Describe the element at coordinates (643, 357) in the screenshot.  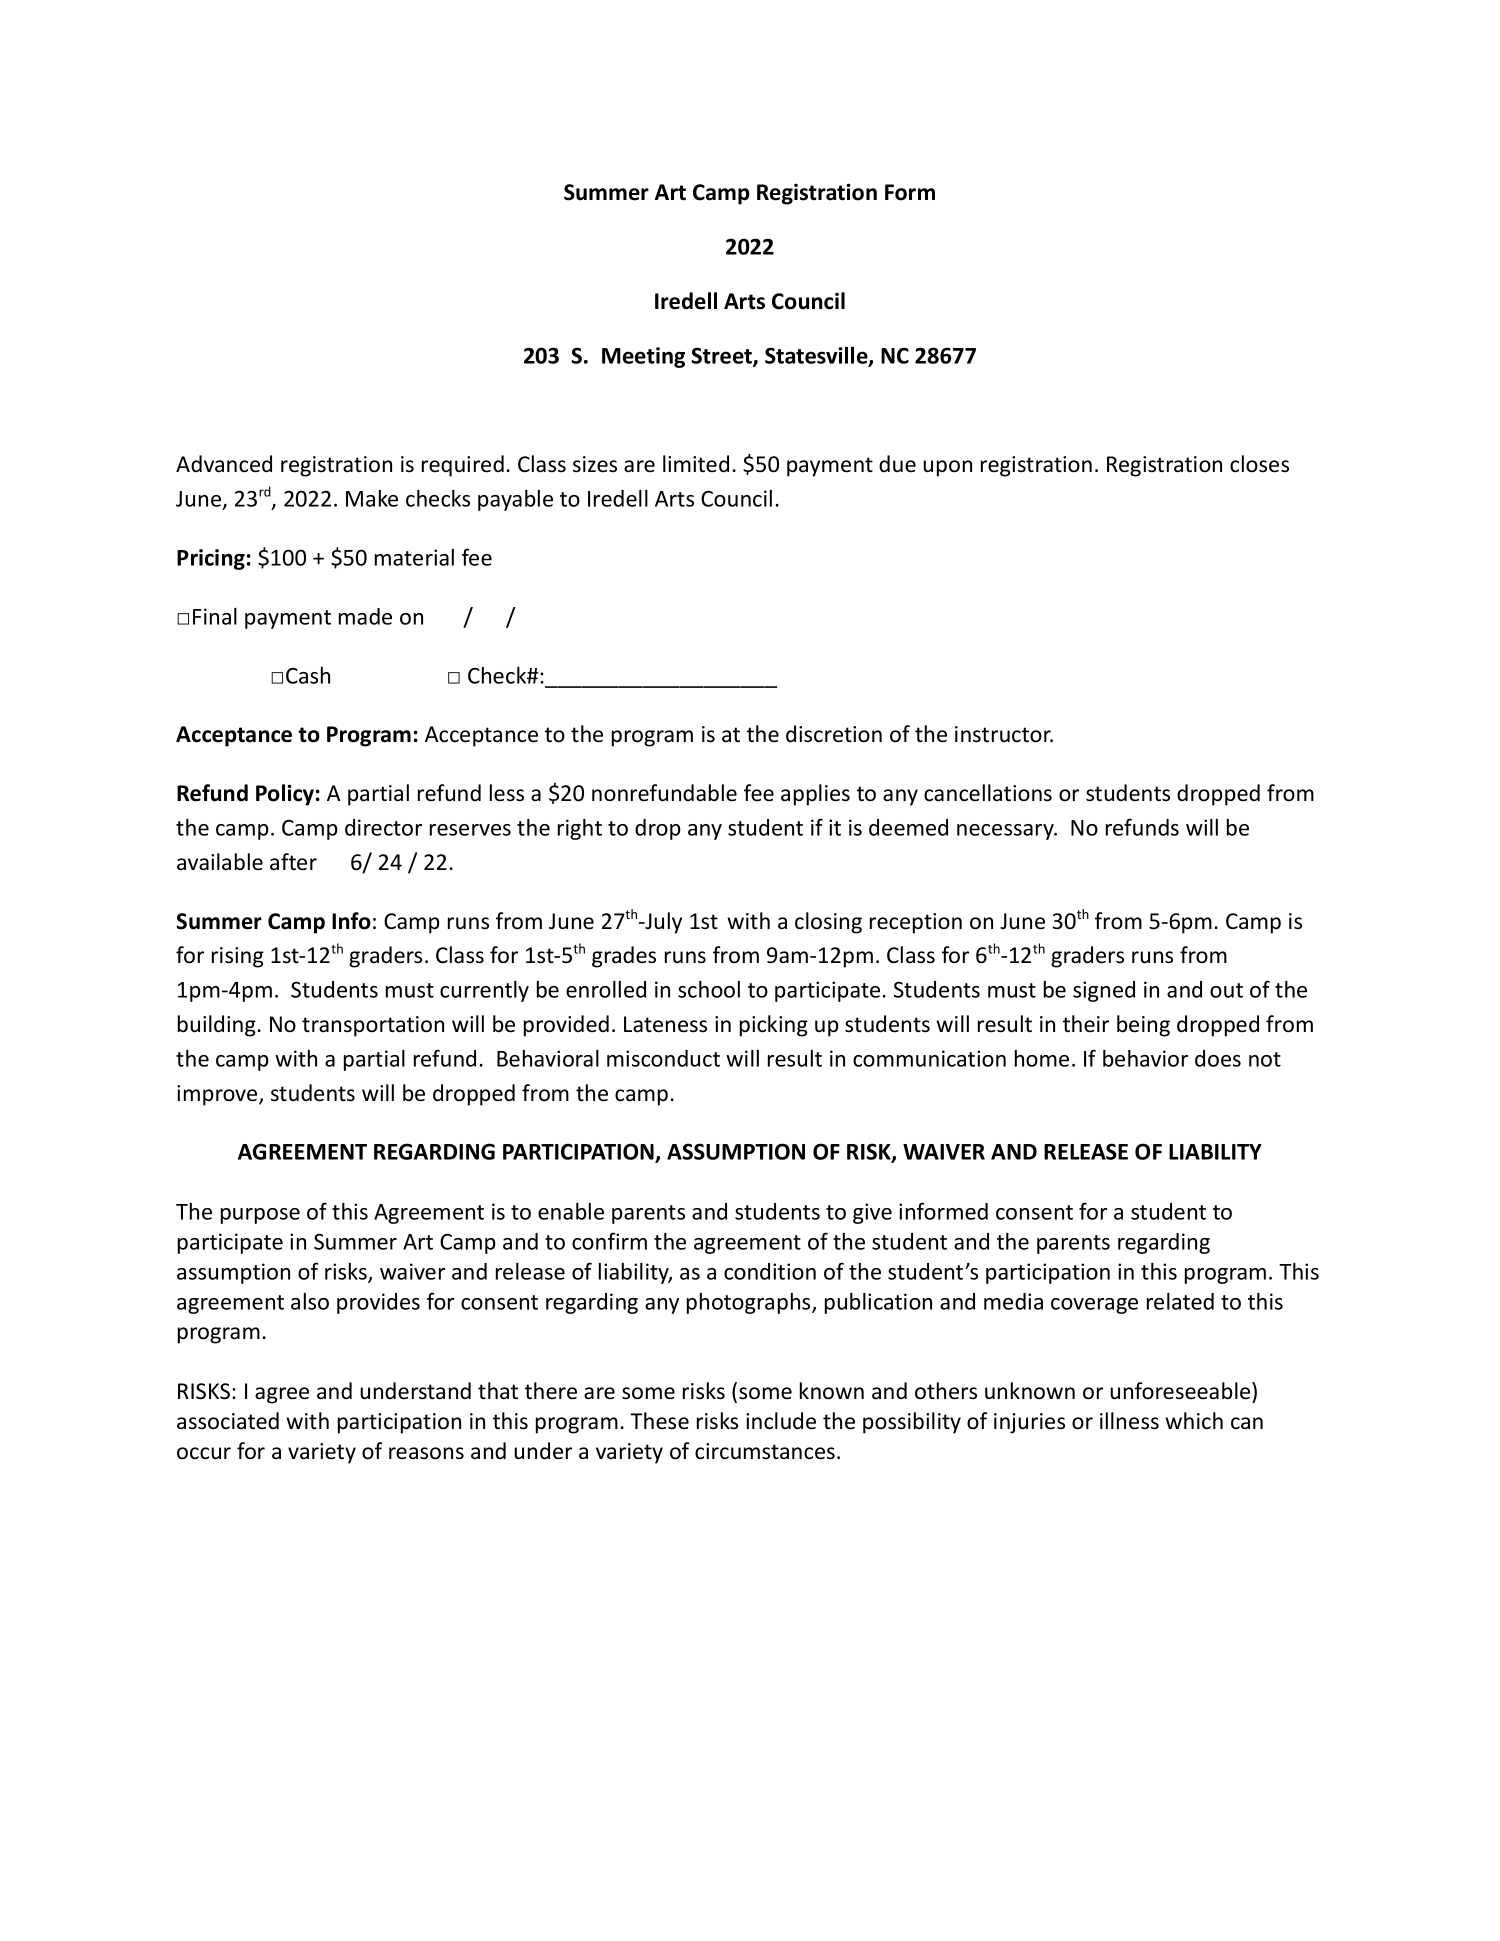
I see `Meeting` at that location.
